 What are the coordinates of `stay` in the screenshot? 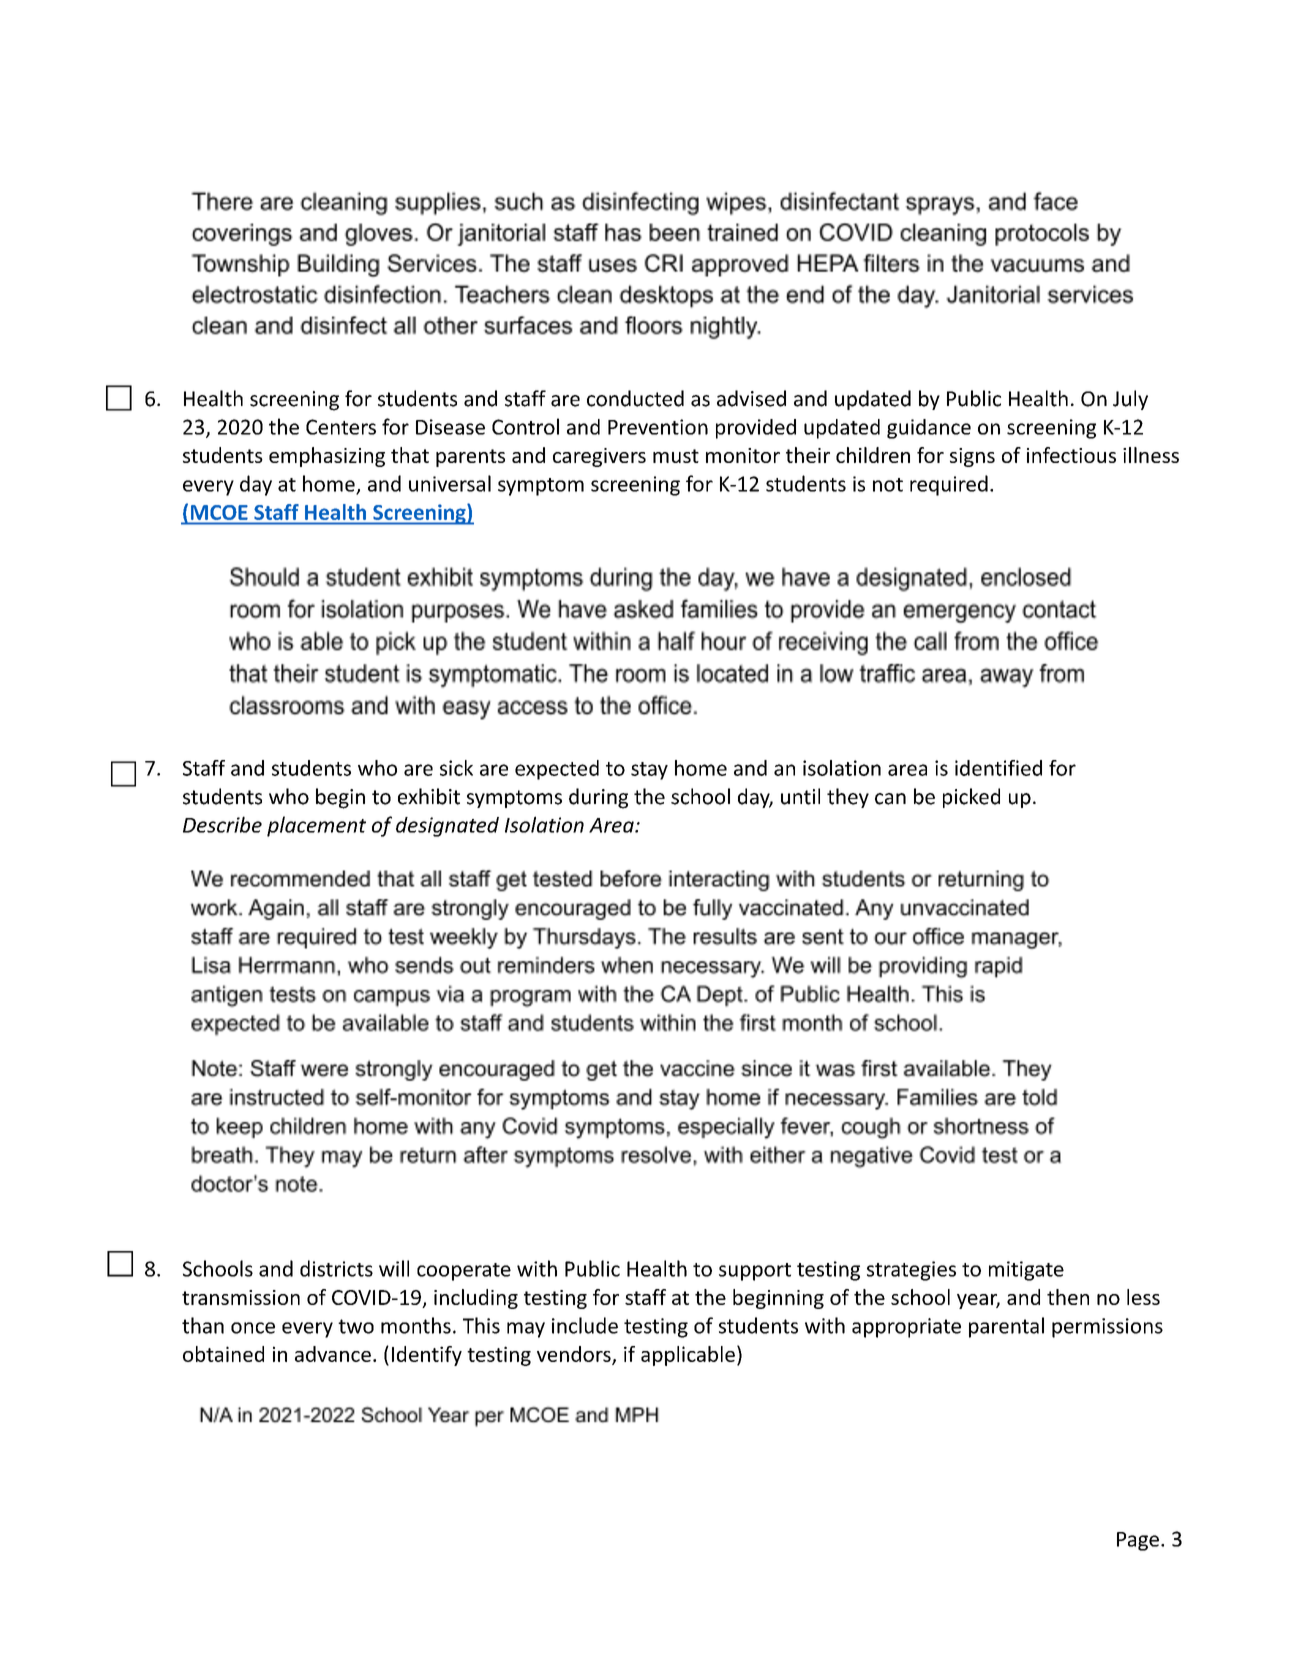 It's located at (649, 771).
